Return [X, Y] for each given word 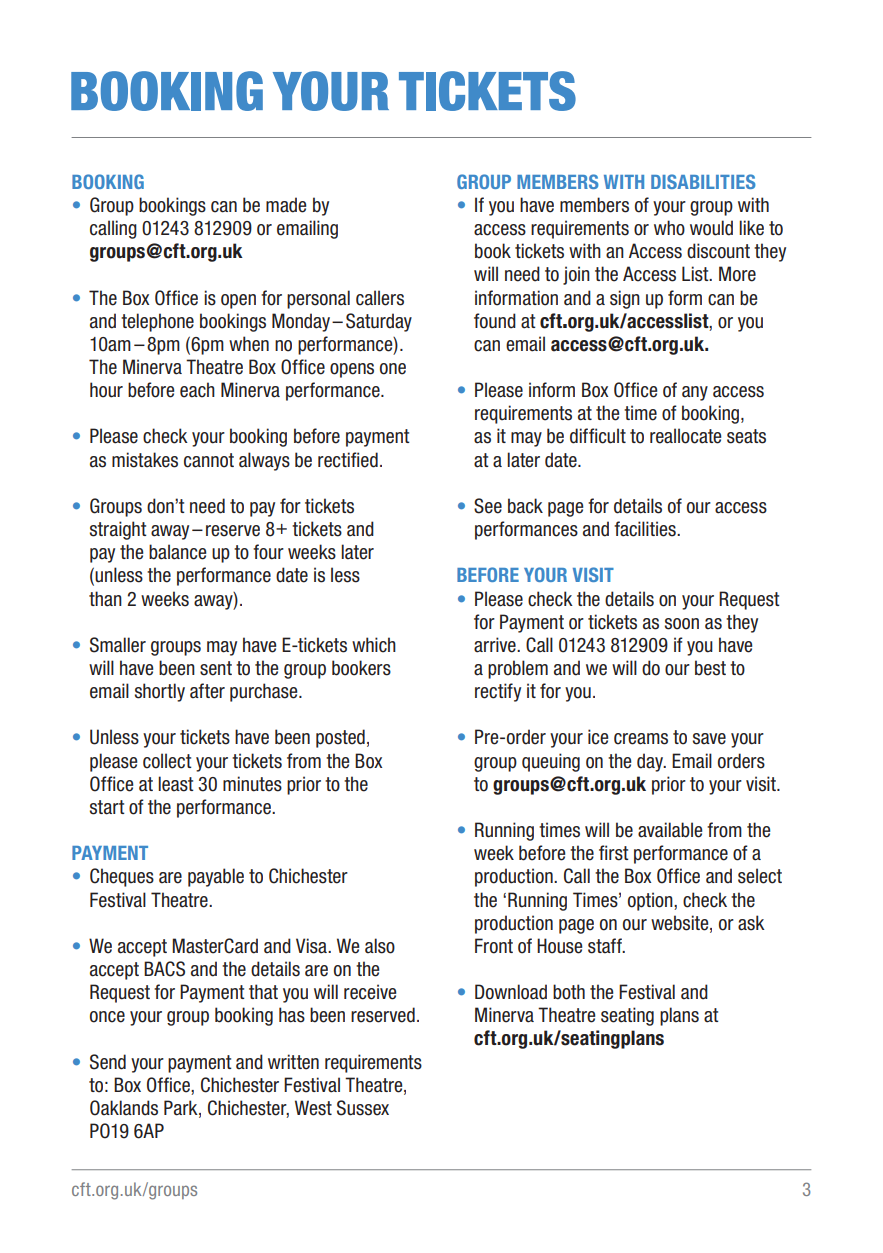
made [286, 205]
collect [167, 761]
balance [177, 552]
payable [216, 877]
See [488, 506]
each [197, 390]
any [695, 393]
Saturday [379, 322]
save [709, 739]
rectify [498, 692]
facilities [646, 529]
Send [108, 1062]
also [380, 946]
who [669, 228]
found [495, 321]
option [651, 901]
